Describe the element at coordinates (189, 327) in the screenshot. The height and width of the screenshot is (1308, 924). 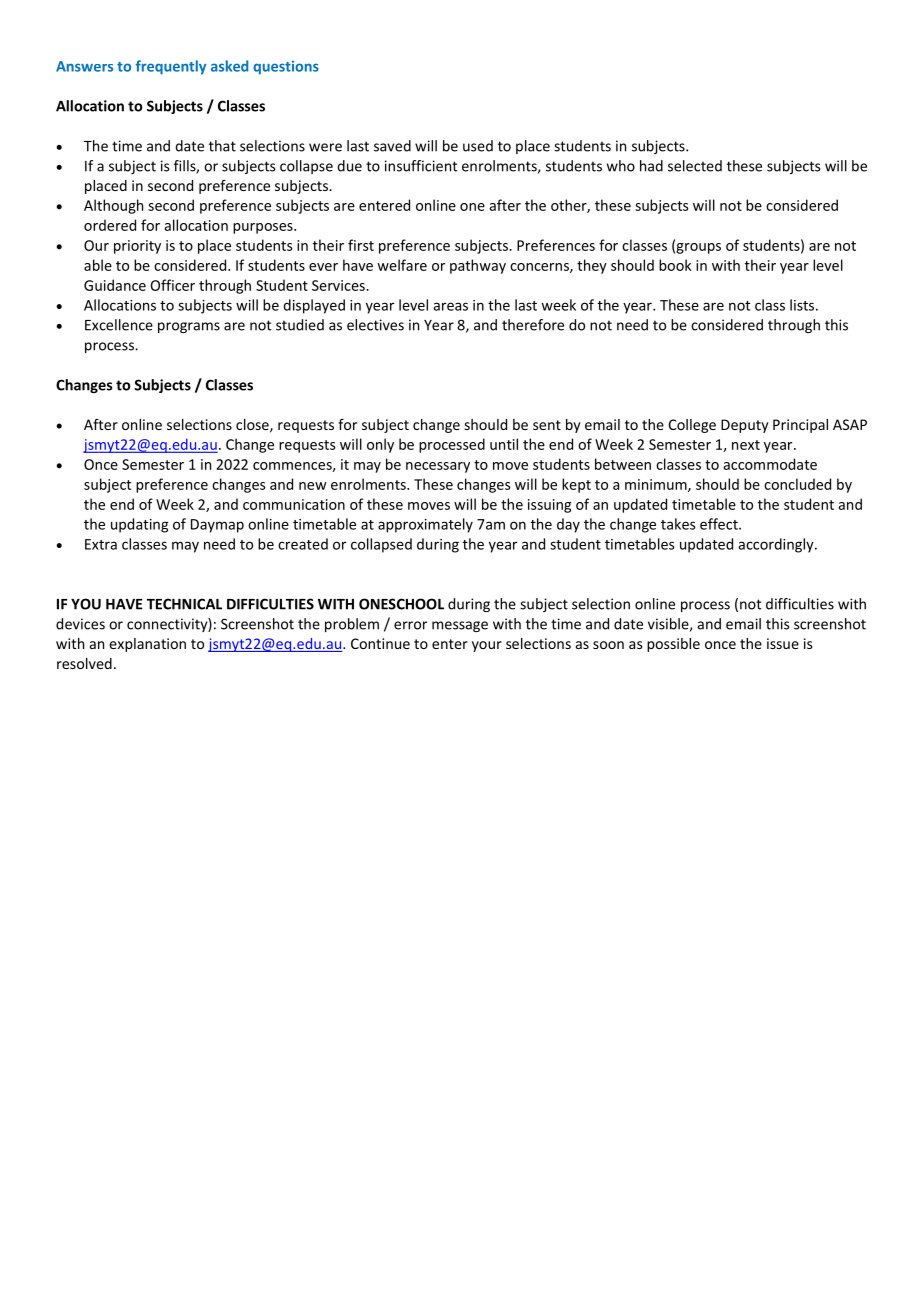
I see `programs` at that location.
